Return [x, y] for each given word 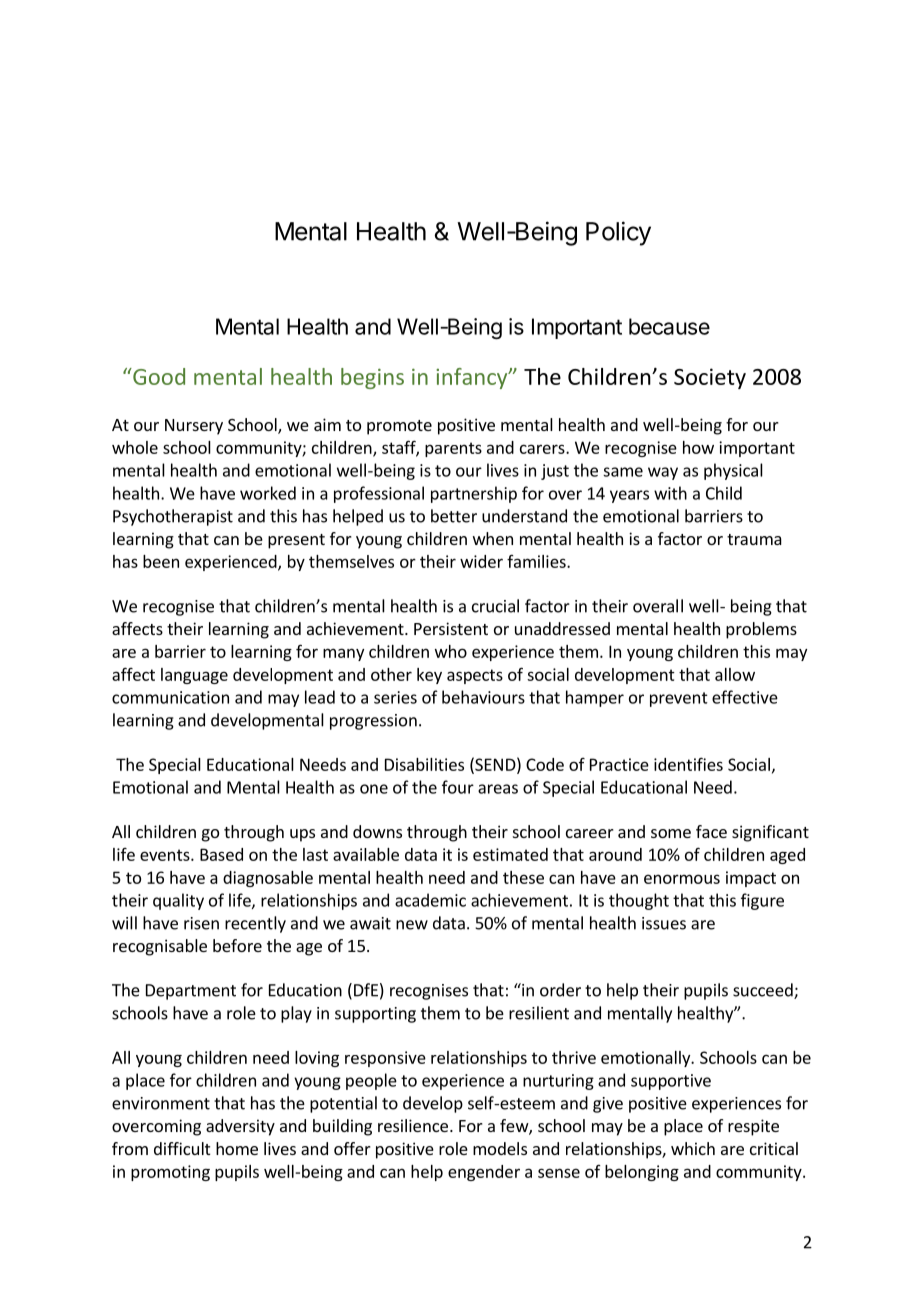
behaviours [483, 697]
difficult [182, 1148]
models [500, 1148]
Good [158, 376]
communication [170, 697]
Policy [618, 233]
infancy [473, 378]
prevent [679, 699]
